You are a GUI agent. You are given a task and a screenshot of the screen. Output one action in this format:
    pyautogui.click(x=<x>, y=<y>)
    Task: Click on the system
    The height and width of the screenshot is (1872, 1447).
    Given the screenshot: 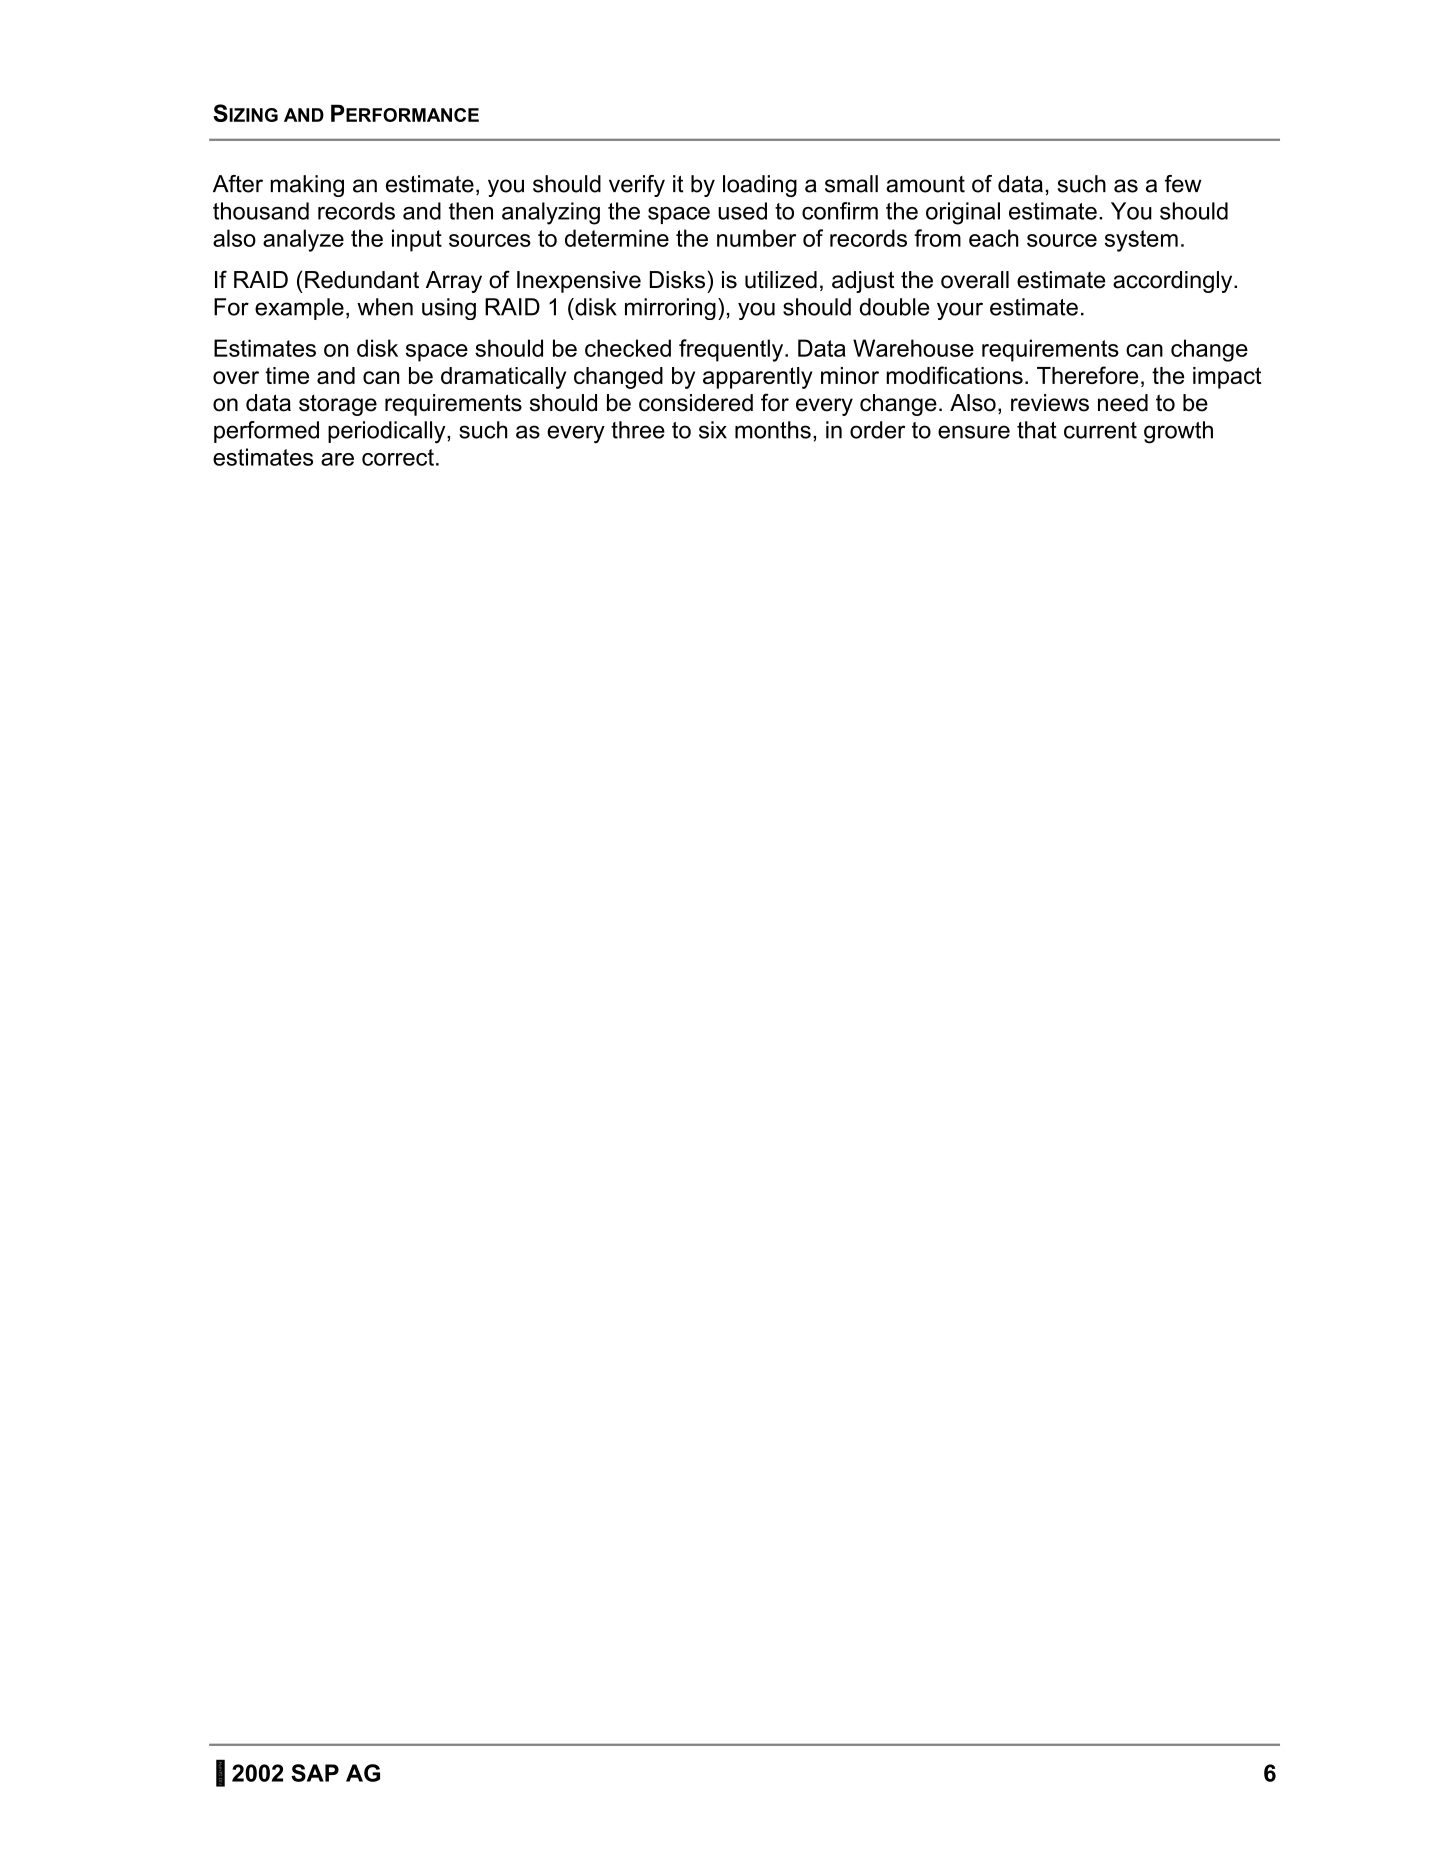 What is the action you would take?
    pyautogui.click(x=1141, y=241)
